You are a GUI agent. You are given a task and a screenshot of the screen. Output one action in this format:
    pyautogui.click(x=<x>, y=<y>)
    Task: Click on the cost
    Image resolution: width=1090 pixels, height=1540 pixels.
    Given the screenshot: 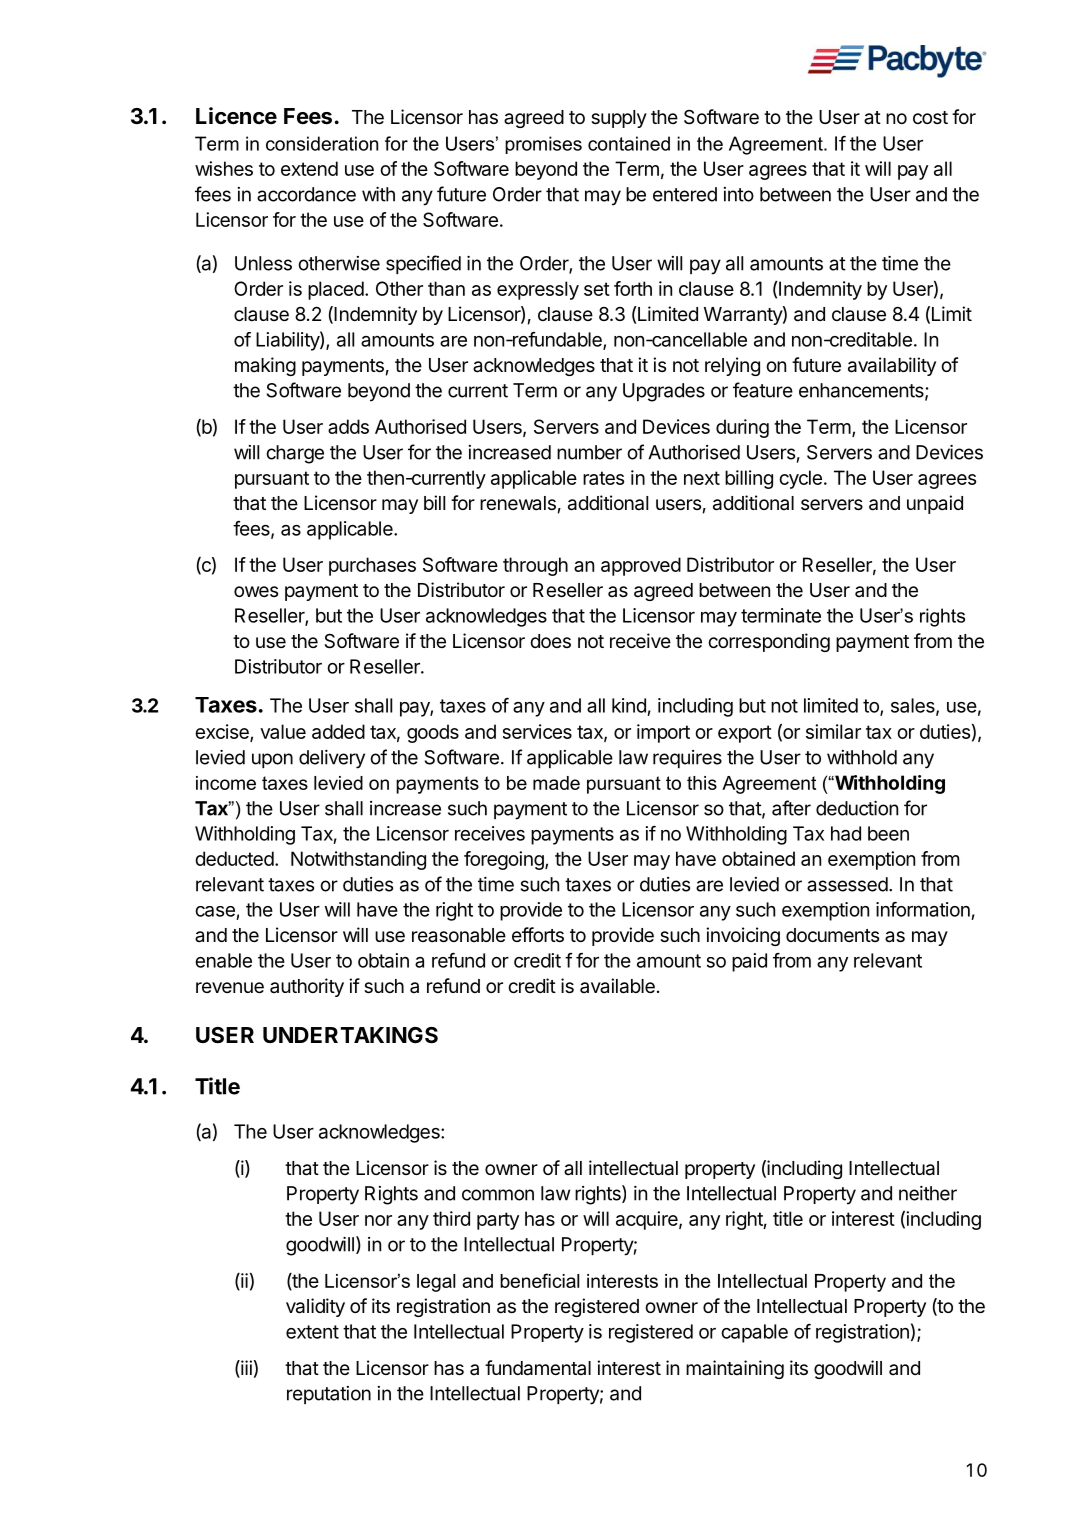 What is the action you would take?
    pyautogui.click(x=930, y=117)
